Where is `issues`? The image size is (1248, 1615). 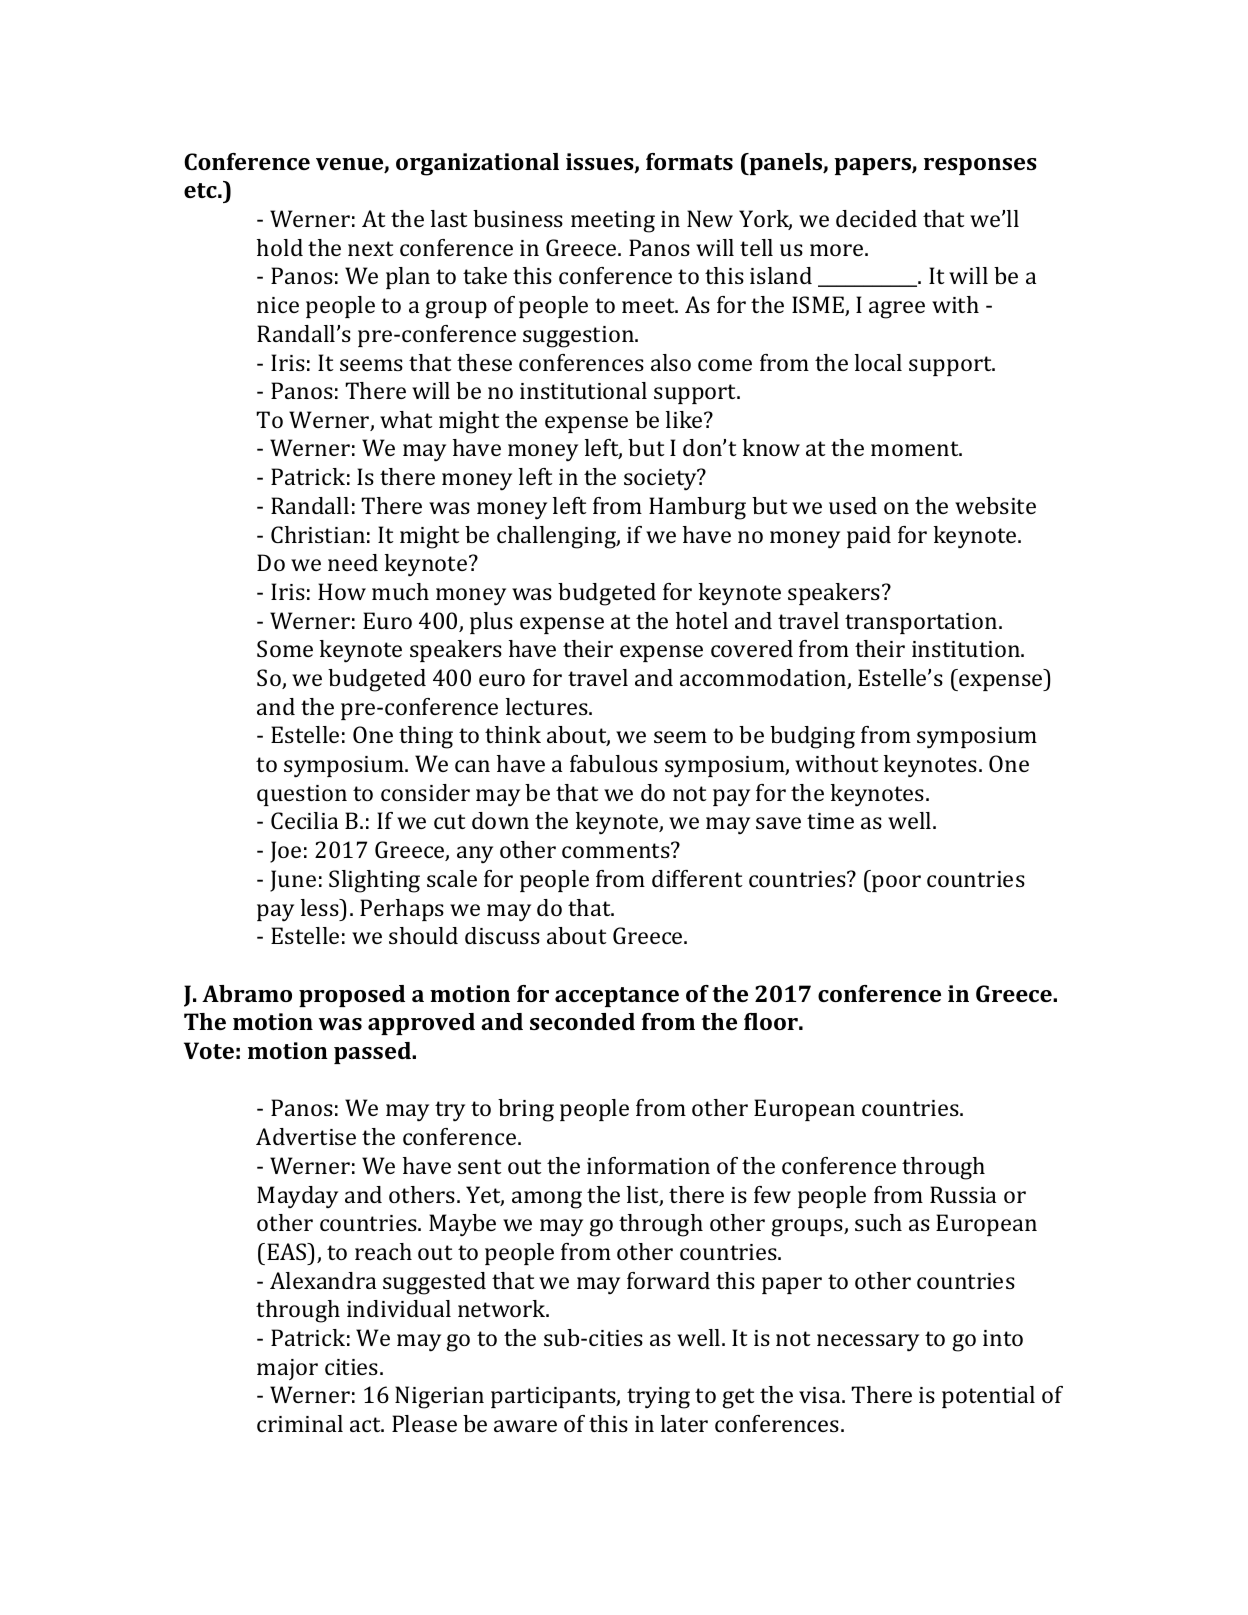
issues is located at coordinates (601, 163).
